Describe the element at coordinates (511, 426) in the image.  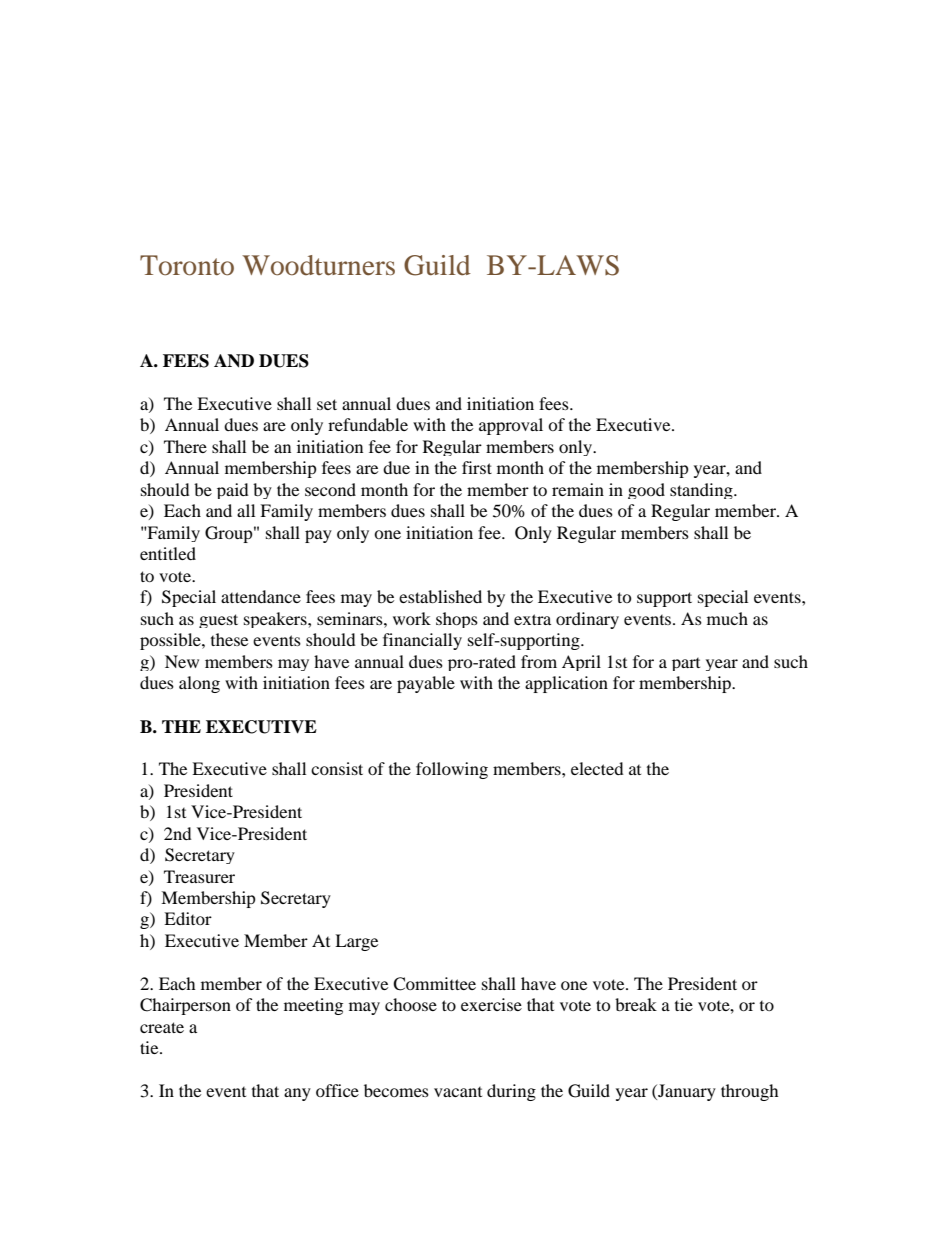
I see `approval` at that location.
